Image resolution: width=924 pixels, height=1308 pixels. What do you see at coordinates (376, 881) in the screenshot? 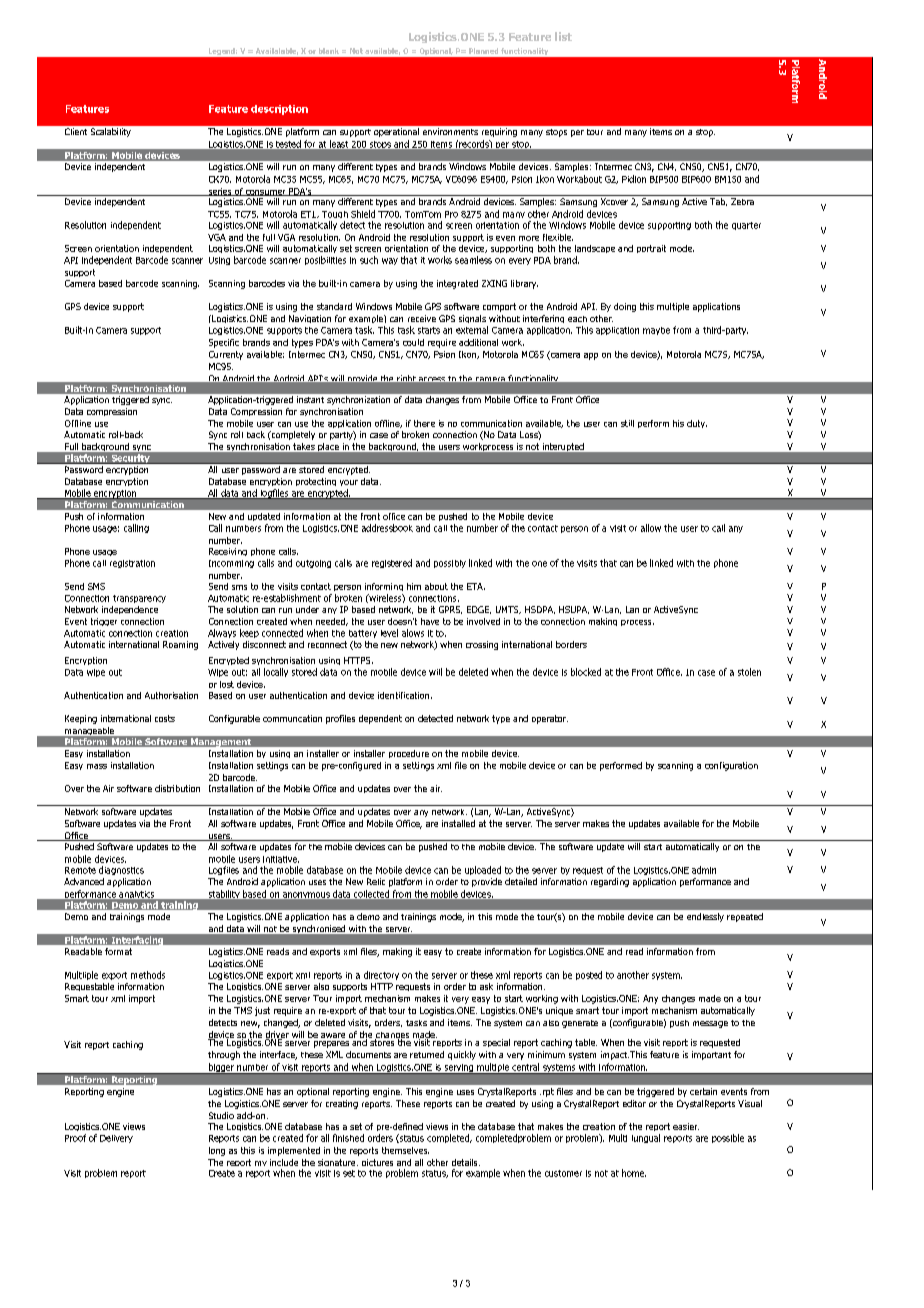
I see `Relic` at bounding box center [376, 881].
